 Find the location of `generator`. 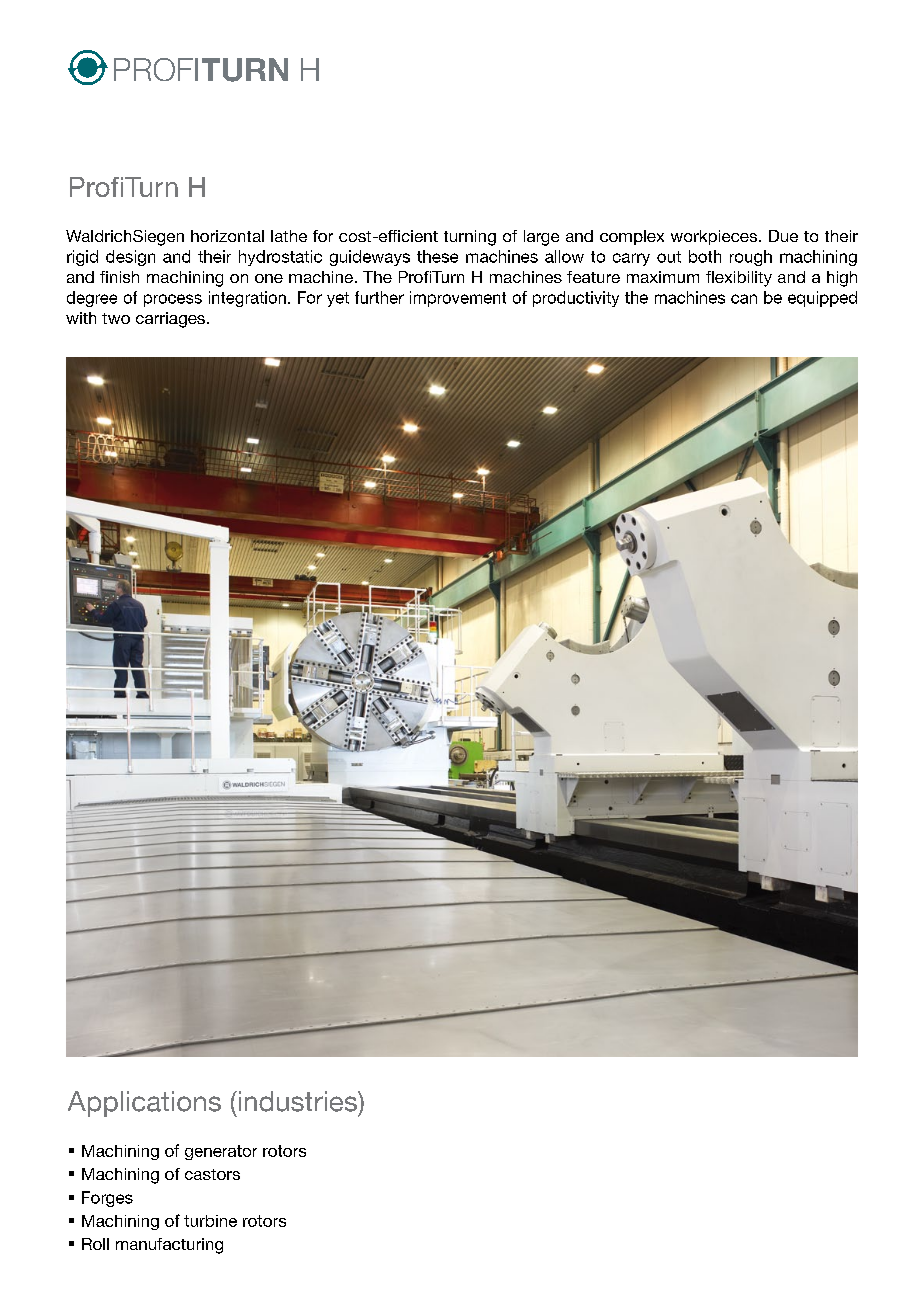

generator is located at coordinates (221, 1152).
